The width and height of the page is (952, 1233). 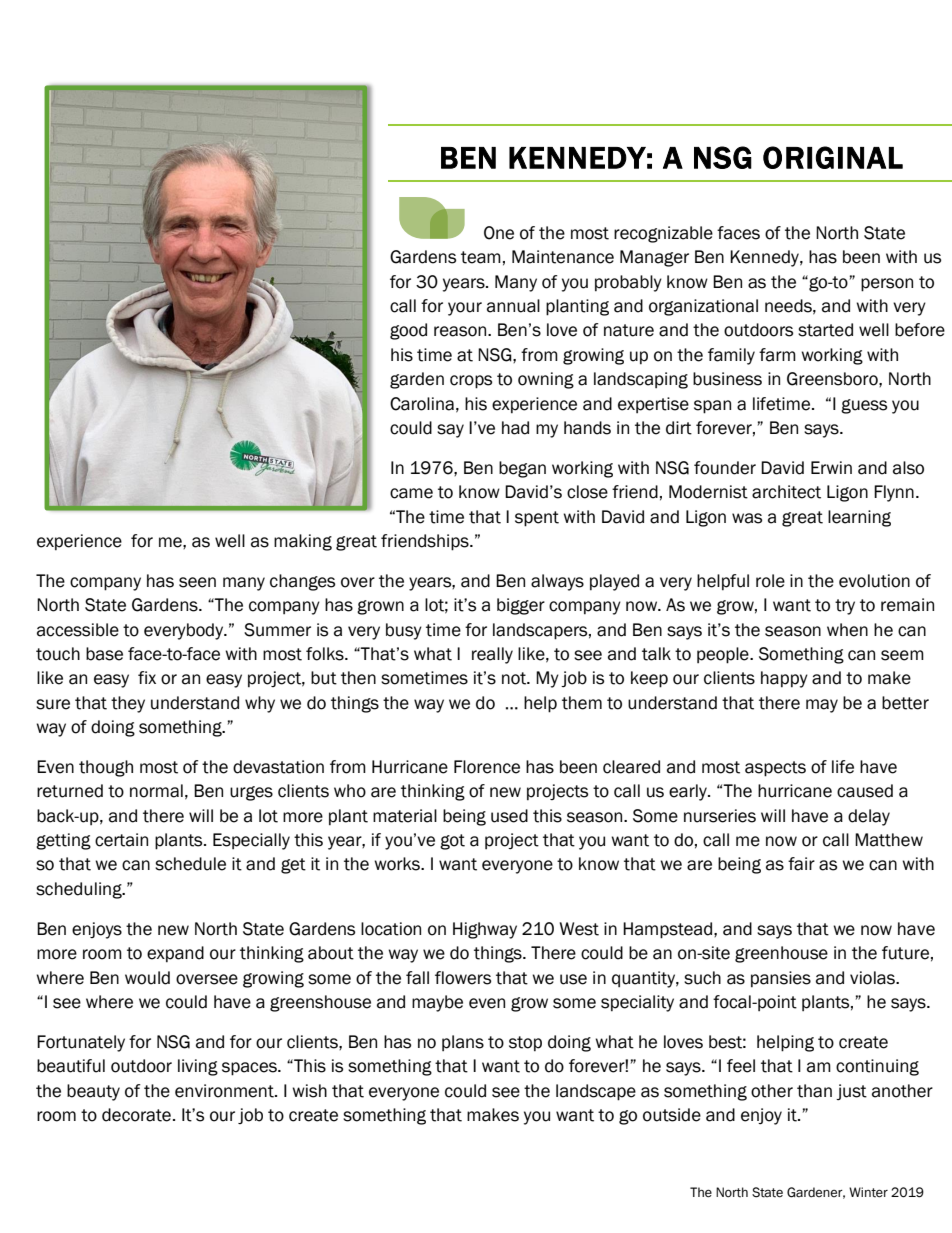 I want to click on ORIGINAL, so click(x=833, y=157).
